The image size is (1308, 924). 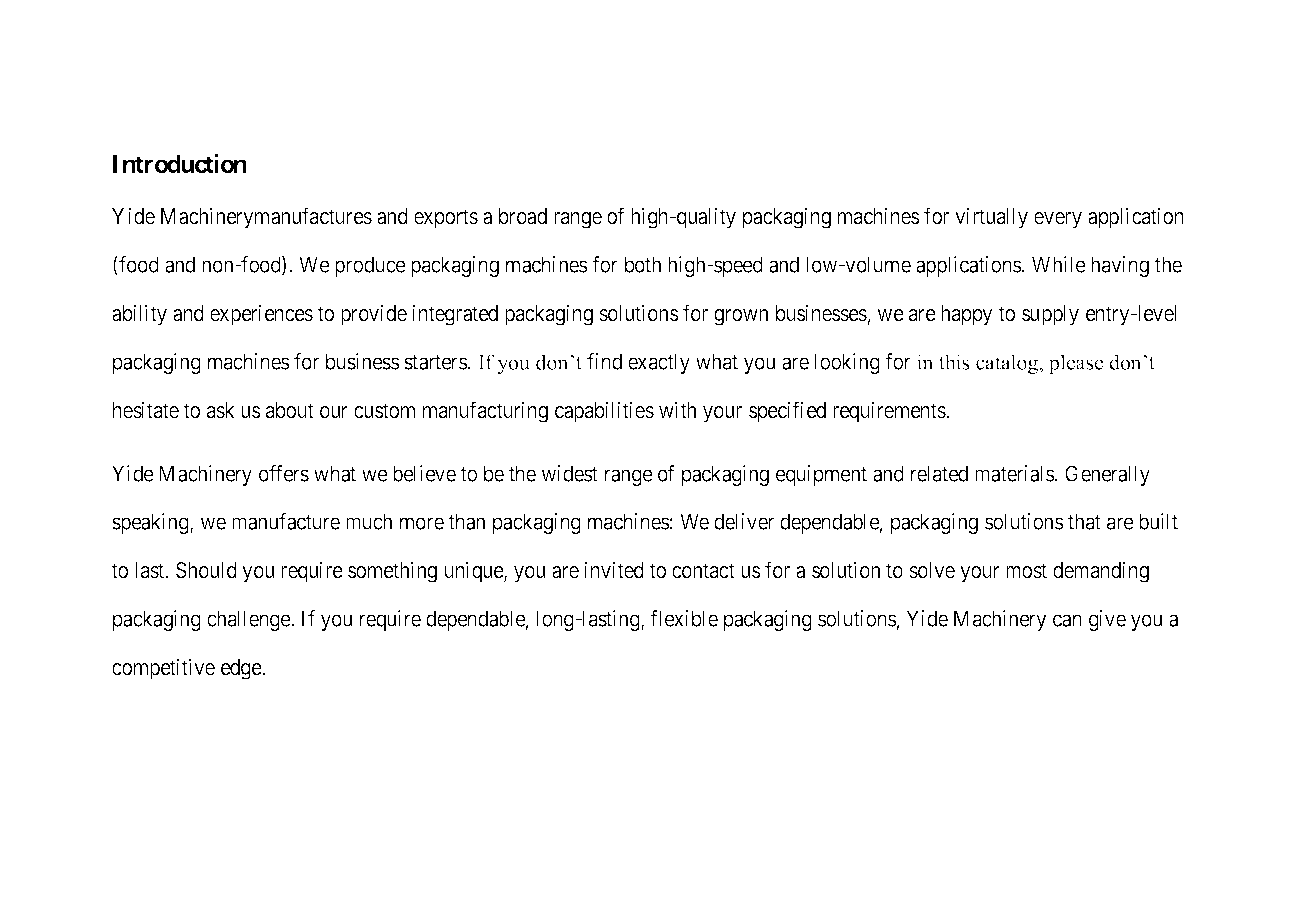 I want to click on about, so click(x=290, y=410).
